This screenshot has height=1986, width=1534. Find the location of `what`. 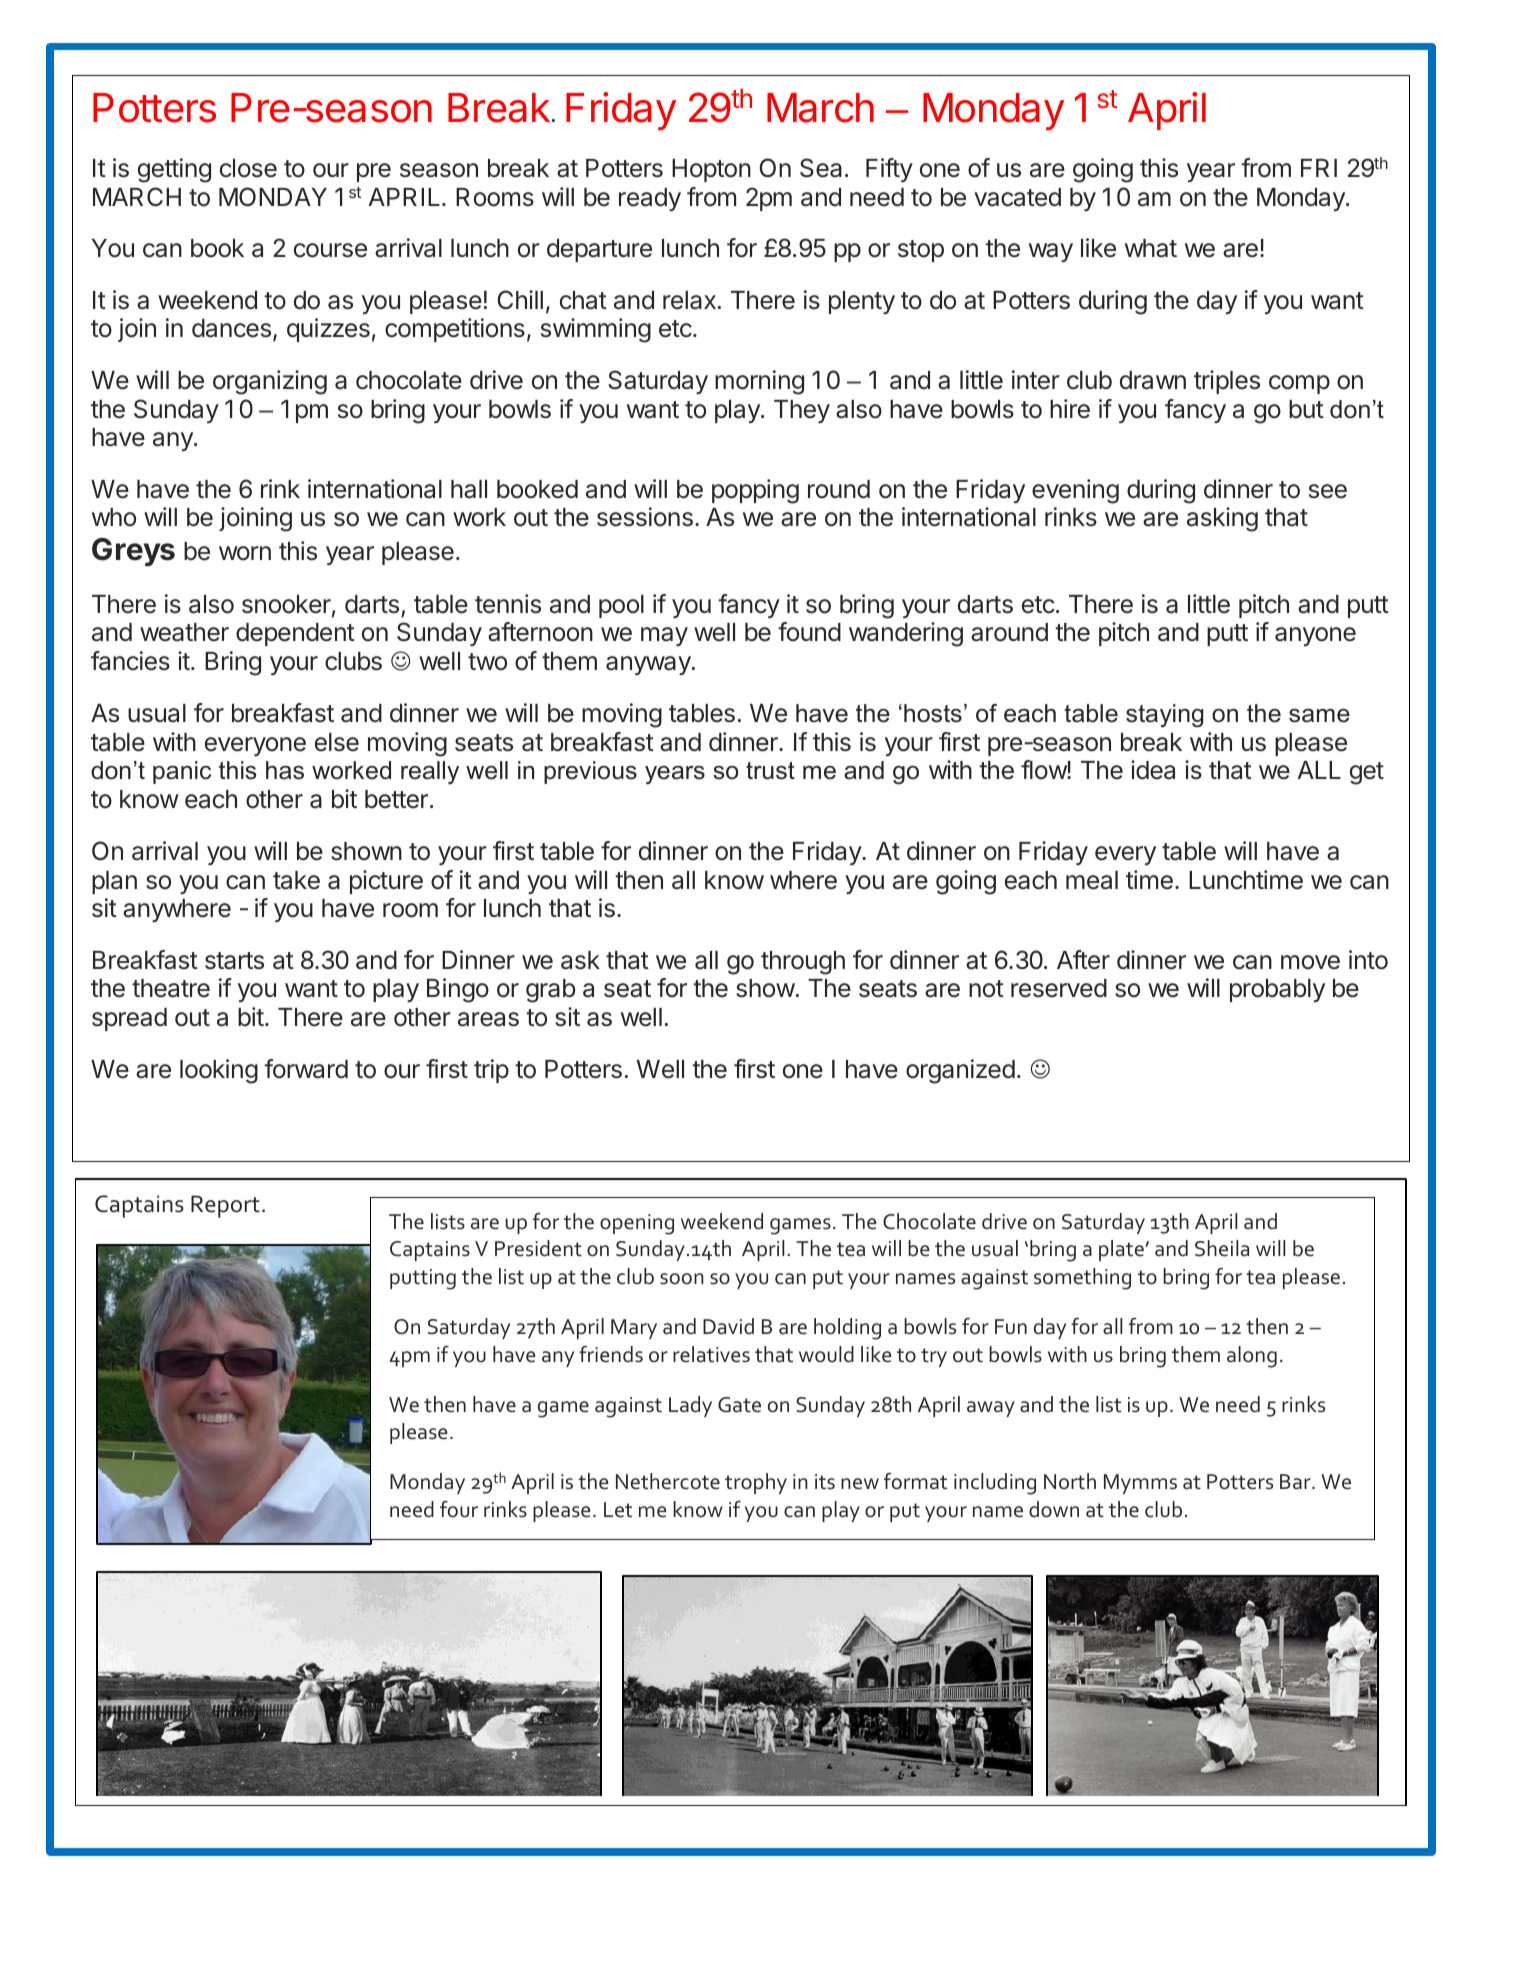

what is located at coordinates (1151, 248).
